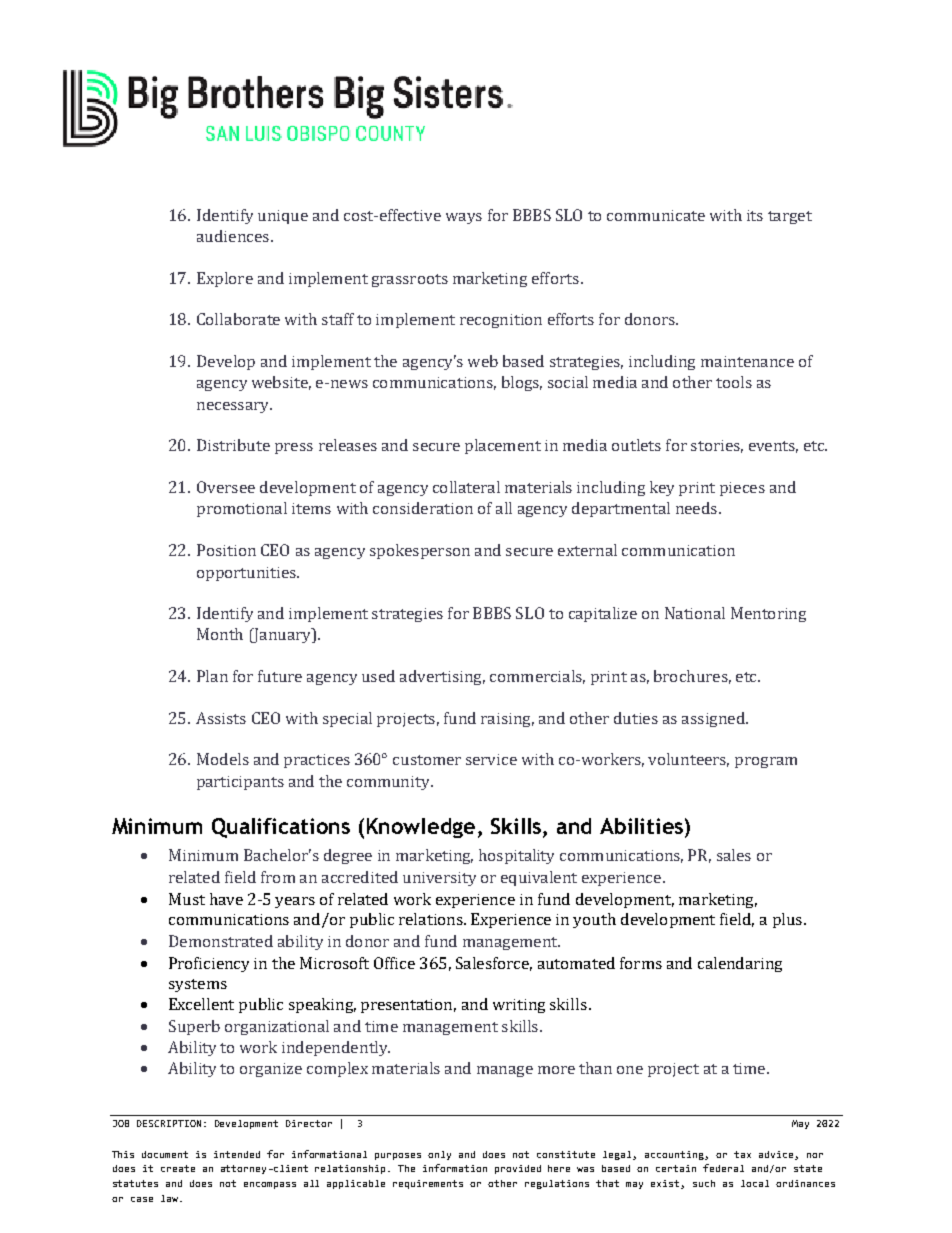 The image size is (952, 1233). What do you see at coordinates (696, 508) in the document?
I see `needs` at bounding box center [696, 508].
